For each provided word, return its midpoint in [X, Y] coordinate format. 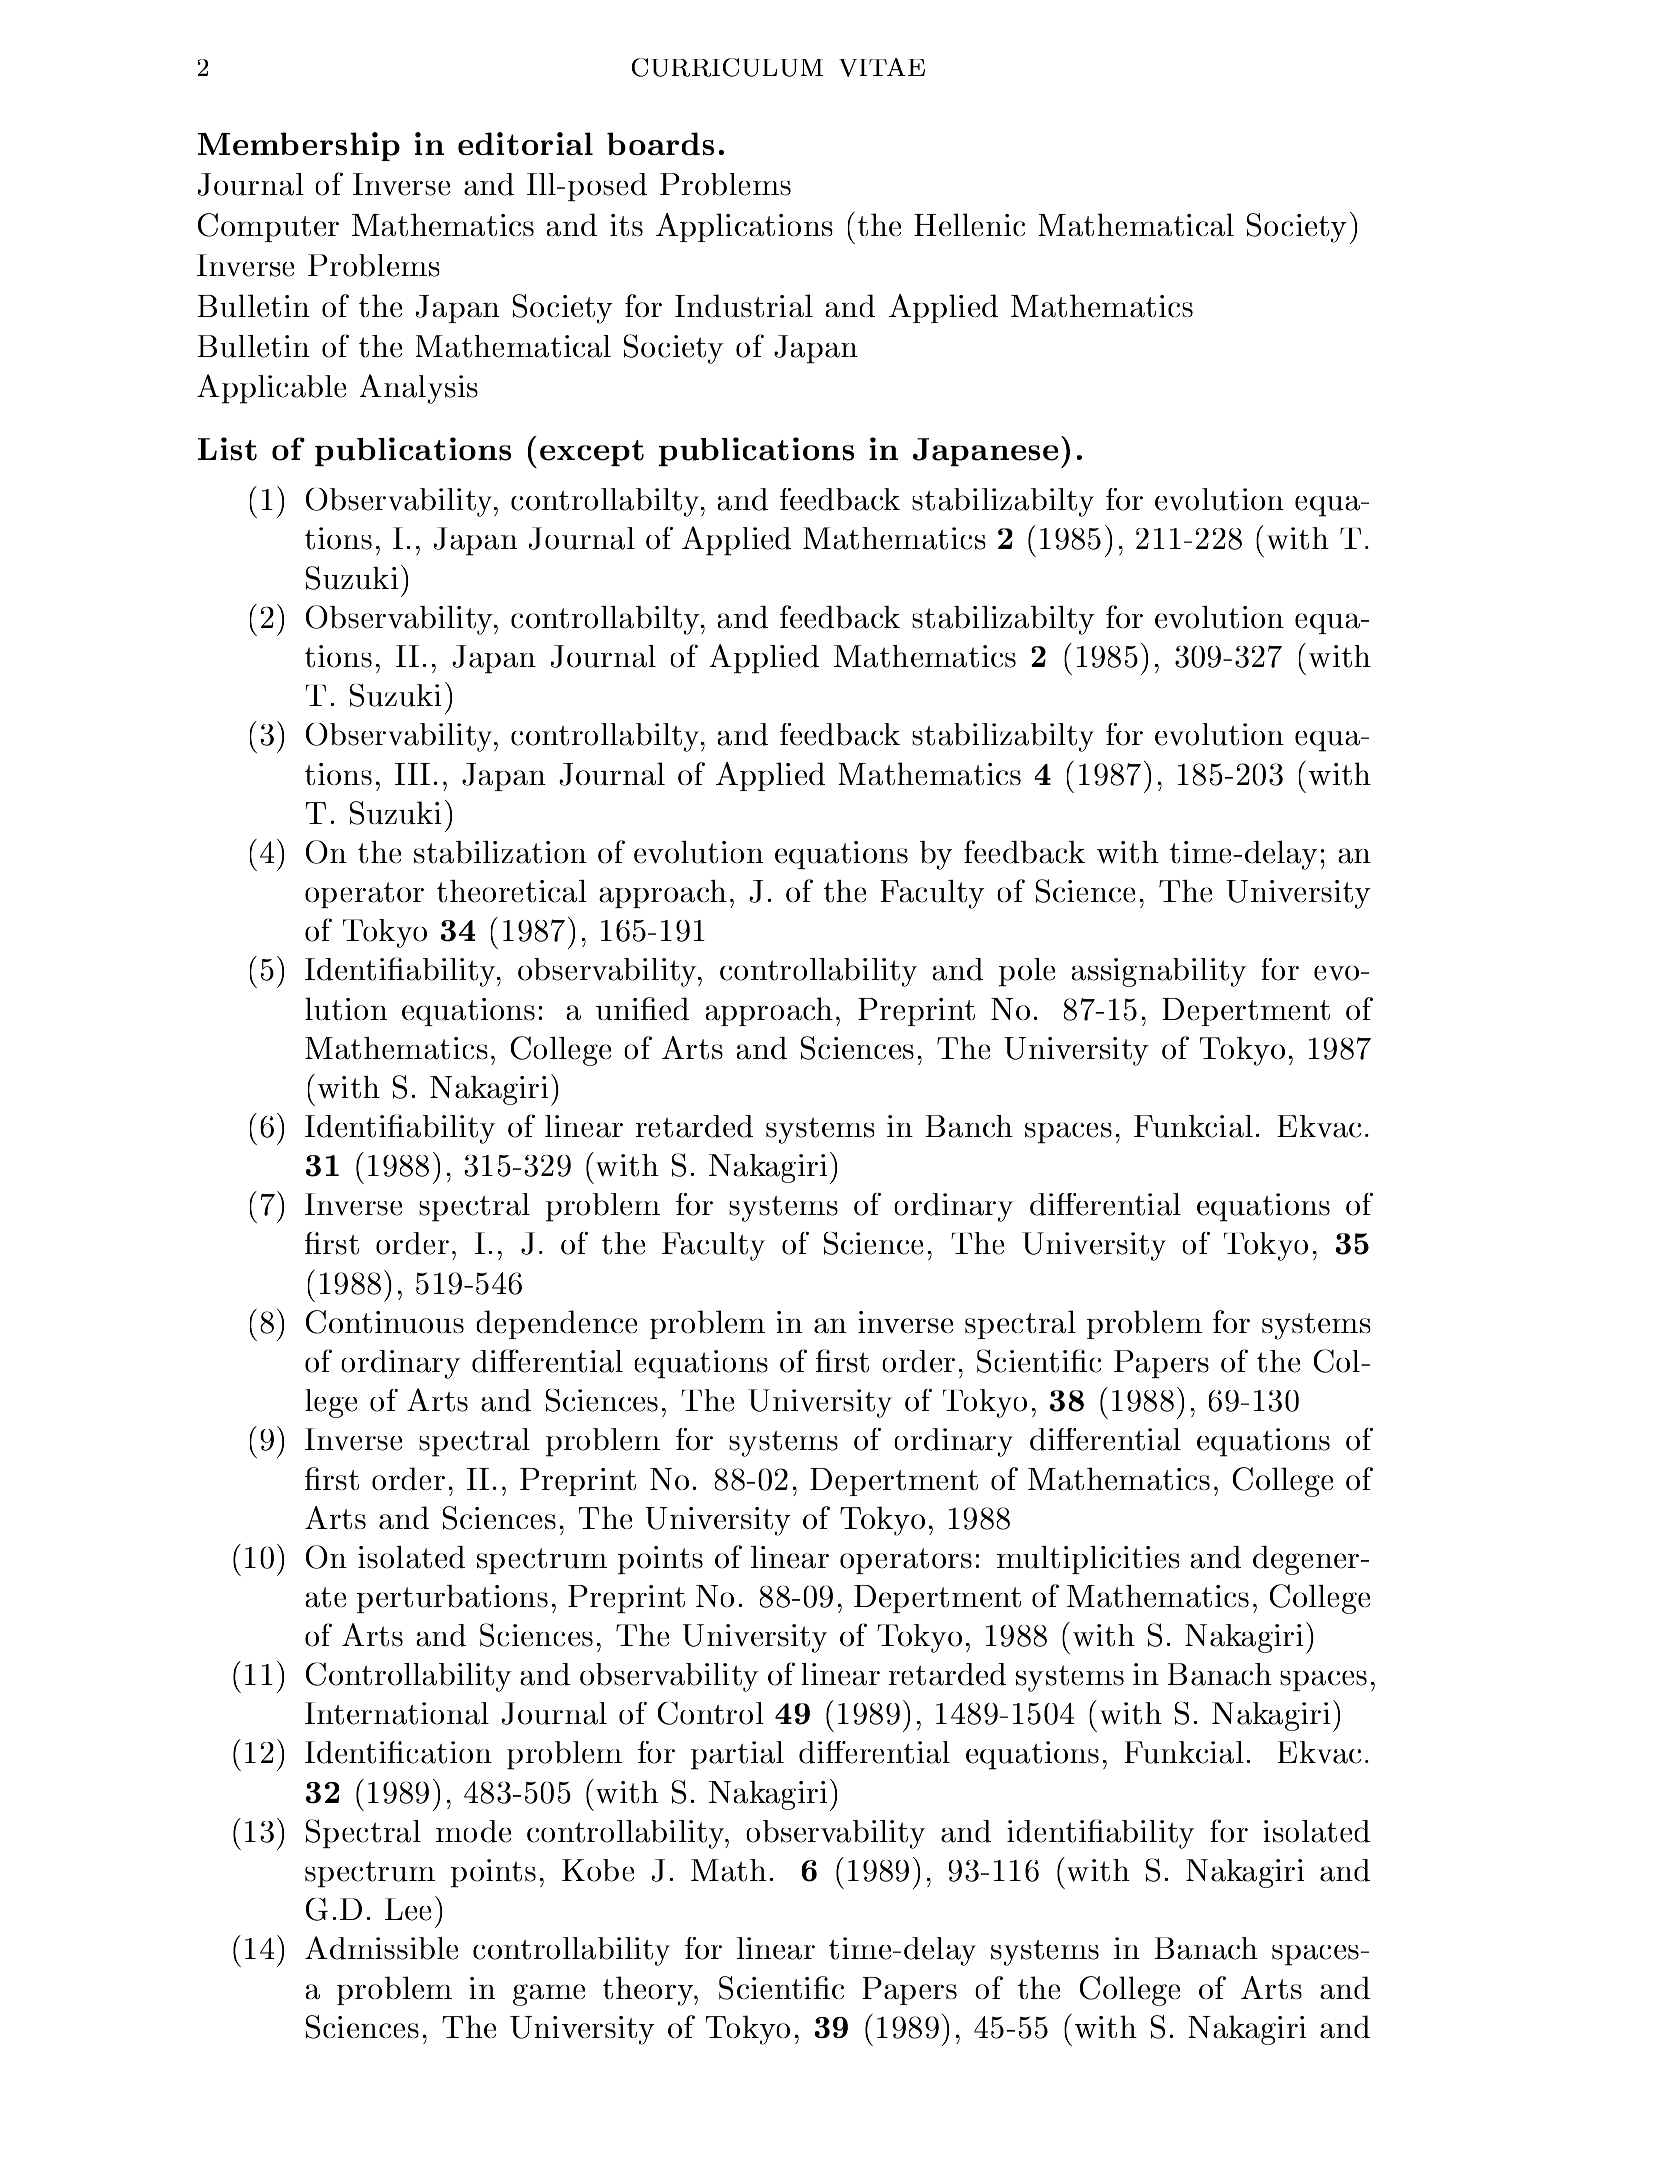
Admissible [381, 1948]
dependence [556, 1324]
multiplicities [1088, 1560]
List [227, 449]
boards [660, 143]
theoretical [512, 891]
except [592, 453]
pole [1027, 972]
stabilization [500, 852]
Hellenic [969, 224]
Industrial [744, 305]
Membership [299, 146]
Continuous [385, 1322]
